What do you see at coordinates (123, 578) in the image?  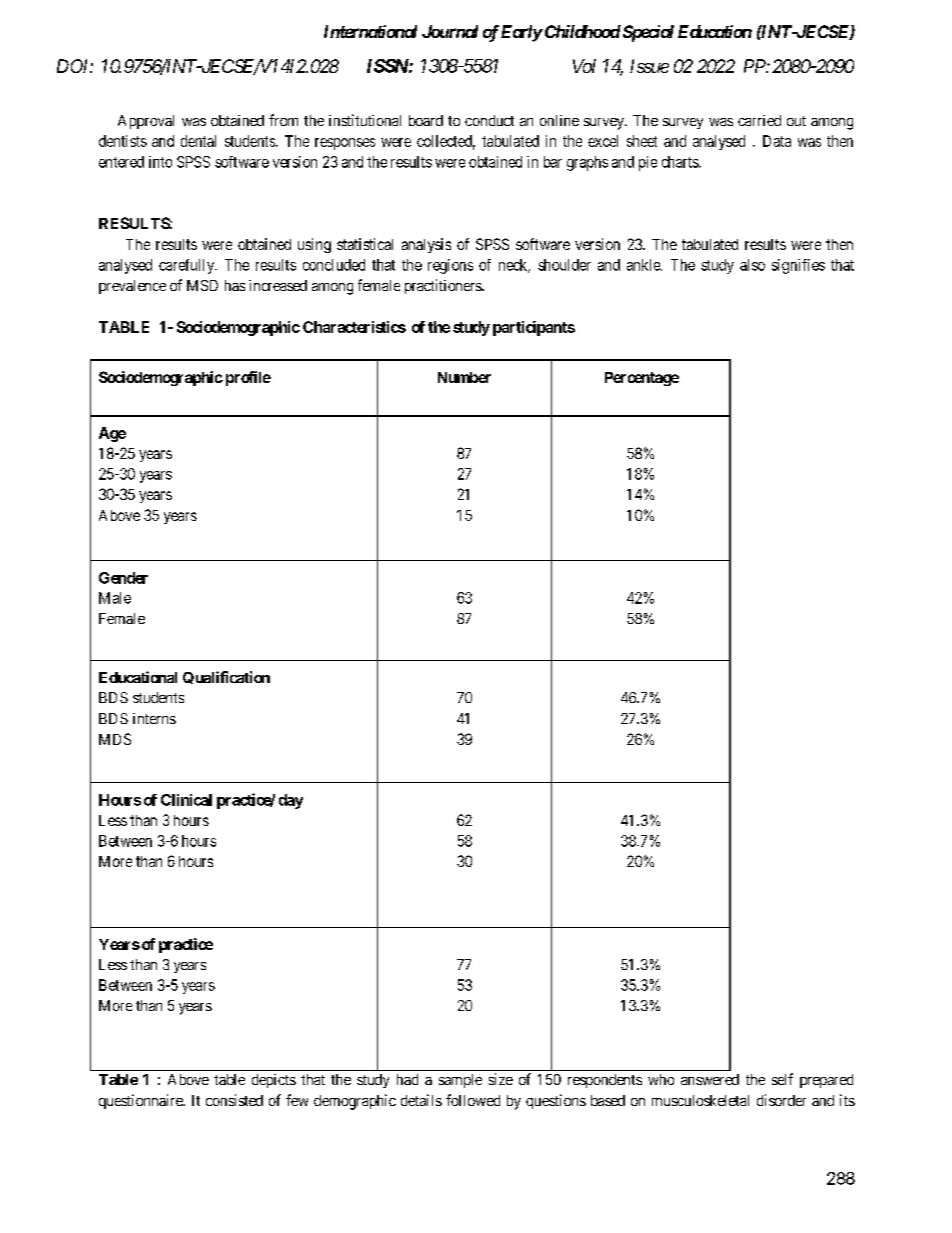 I see `Gender` at bounding box center [123, 578].
